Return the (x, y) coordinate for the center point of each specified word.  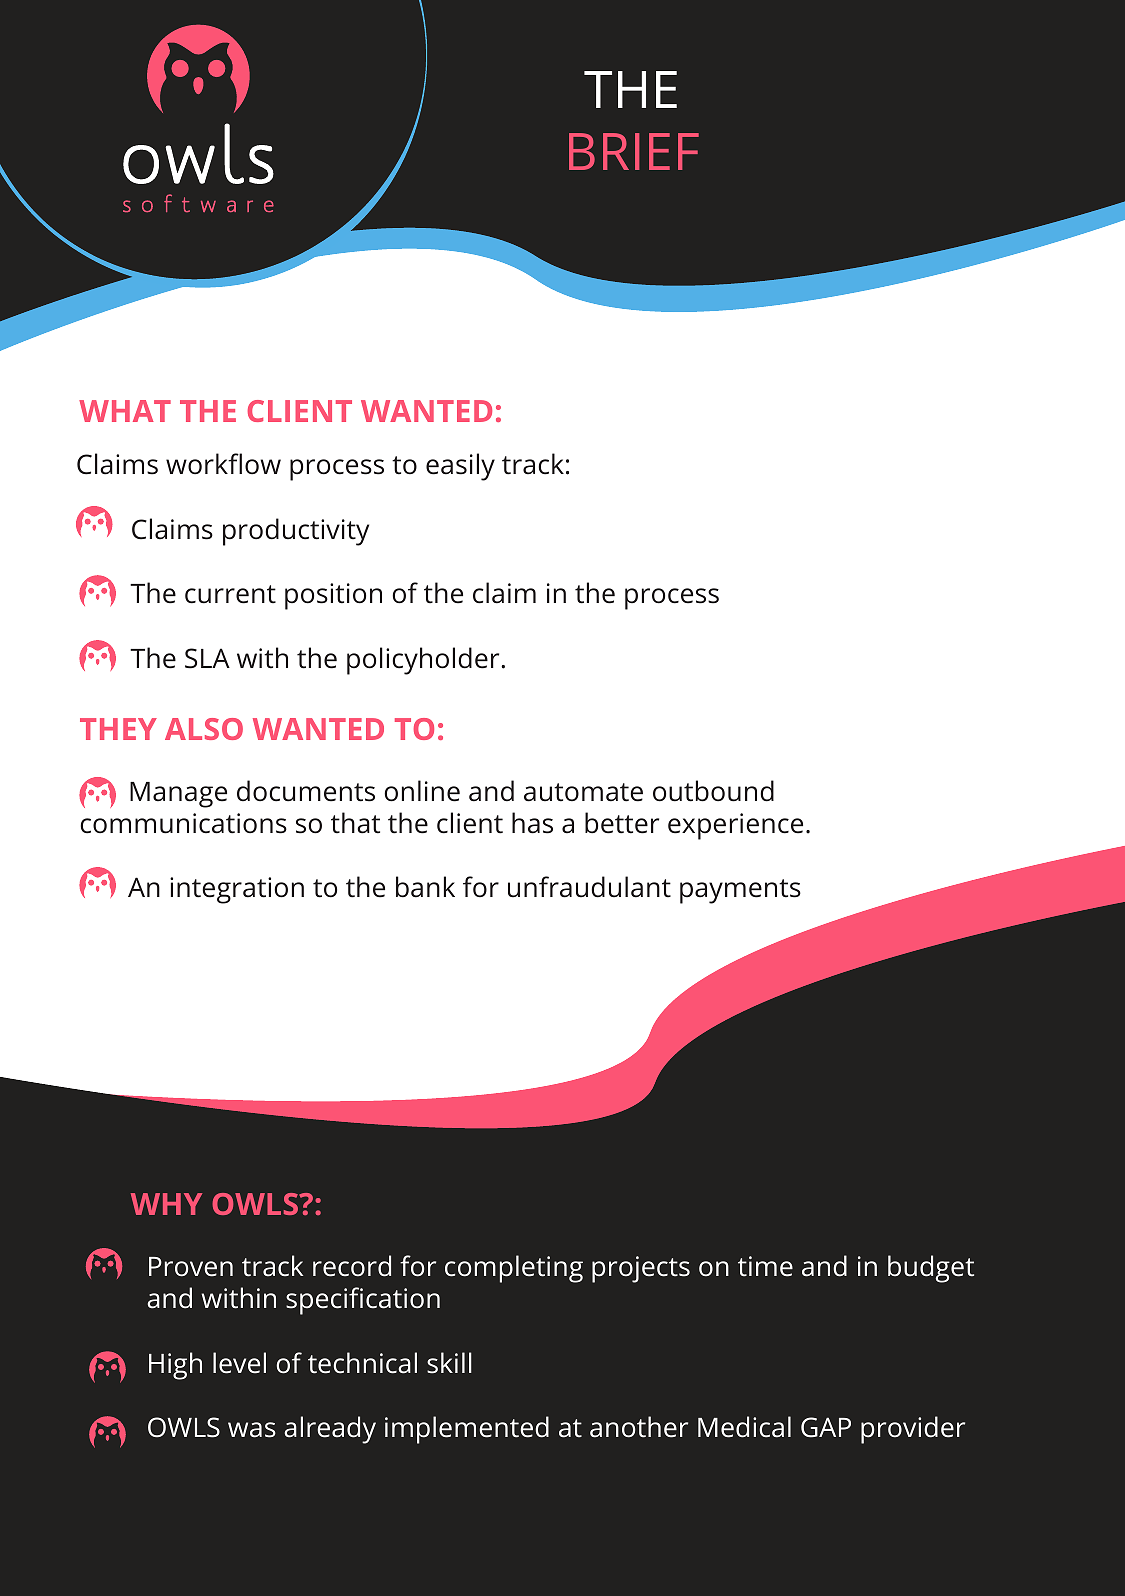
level (239, 1363)
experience (735, 826)
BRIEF (634, 151)
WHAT (125, 411)
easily (460, 467)
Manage (178, 795)
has (532, 823)
